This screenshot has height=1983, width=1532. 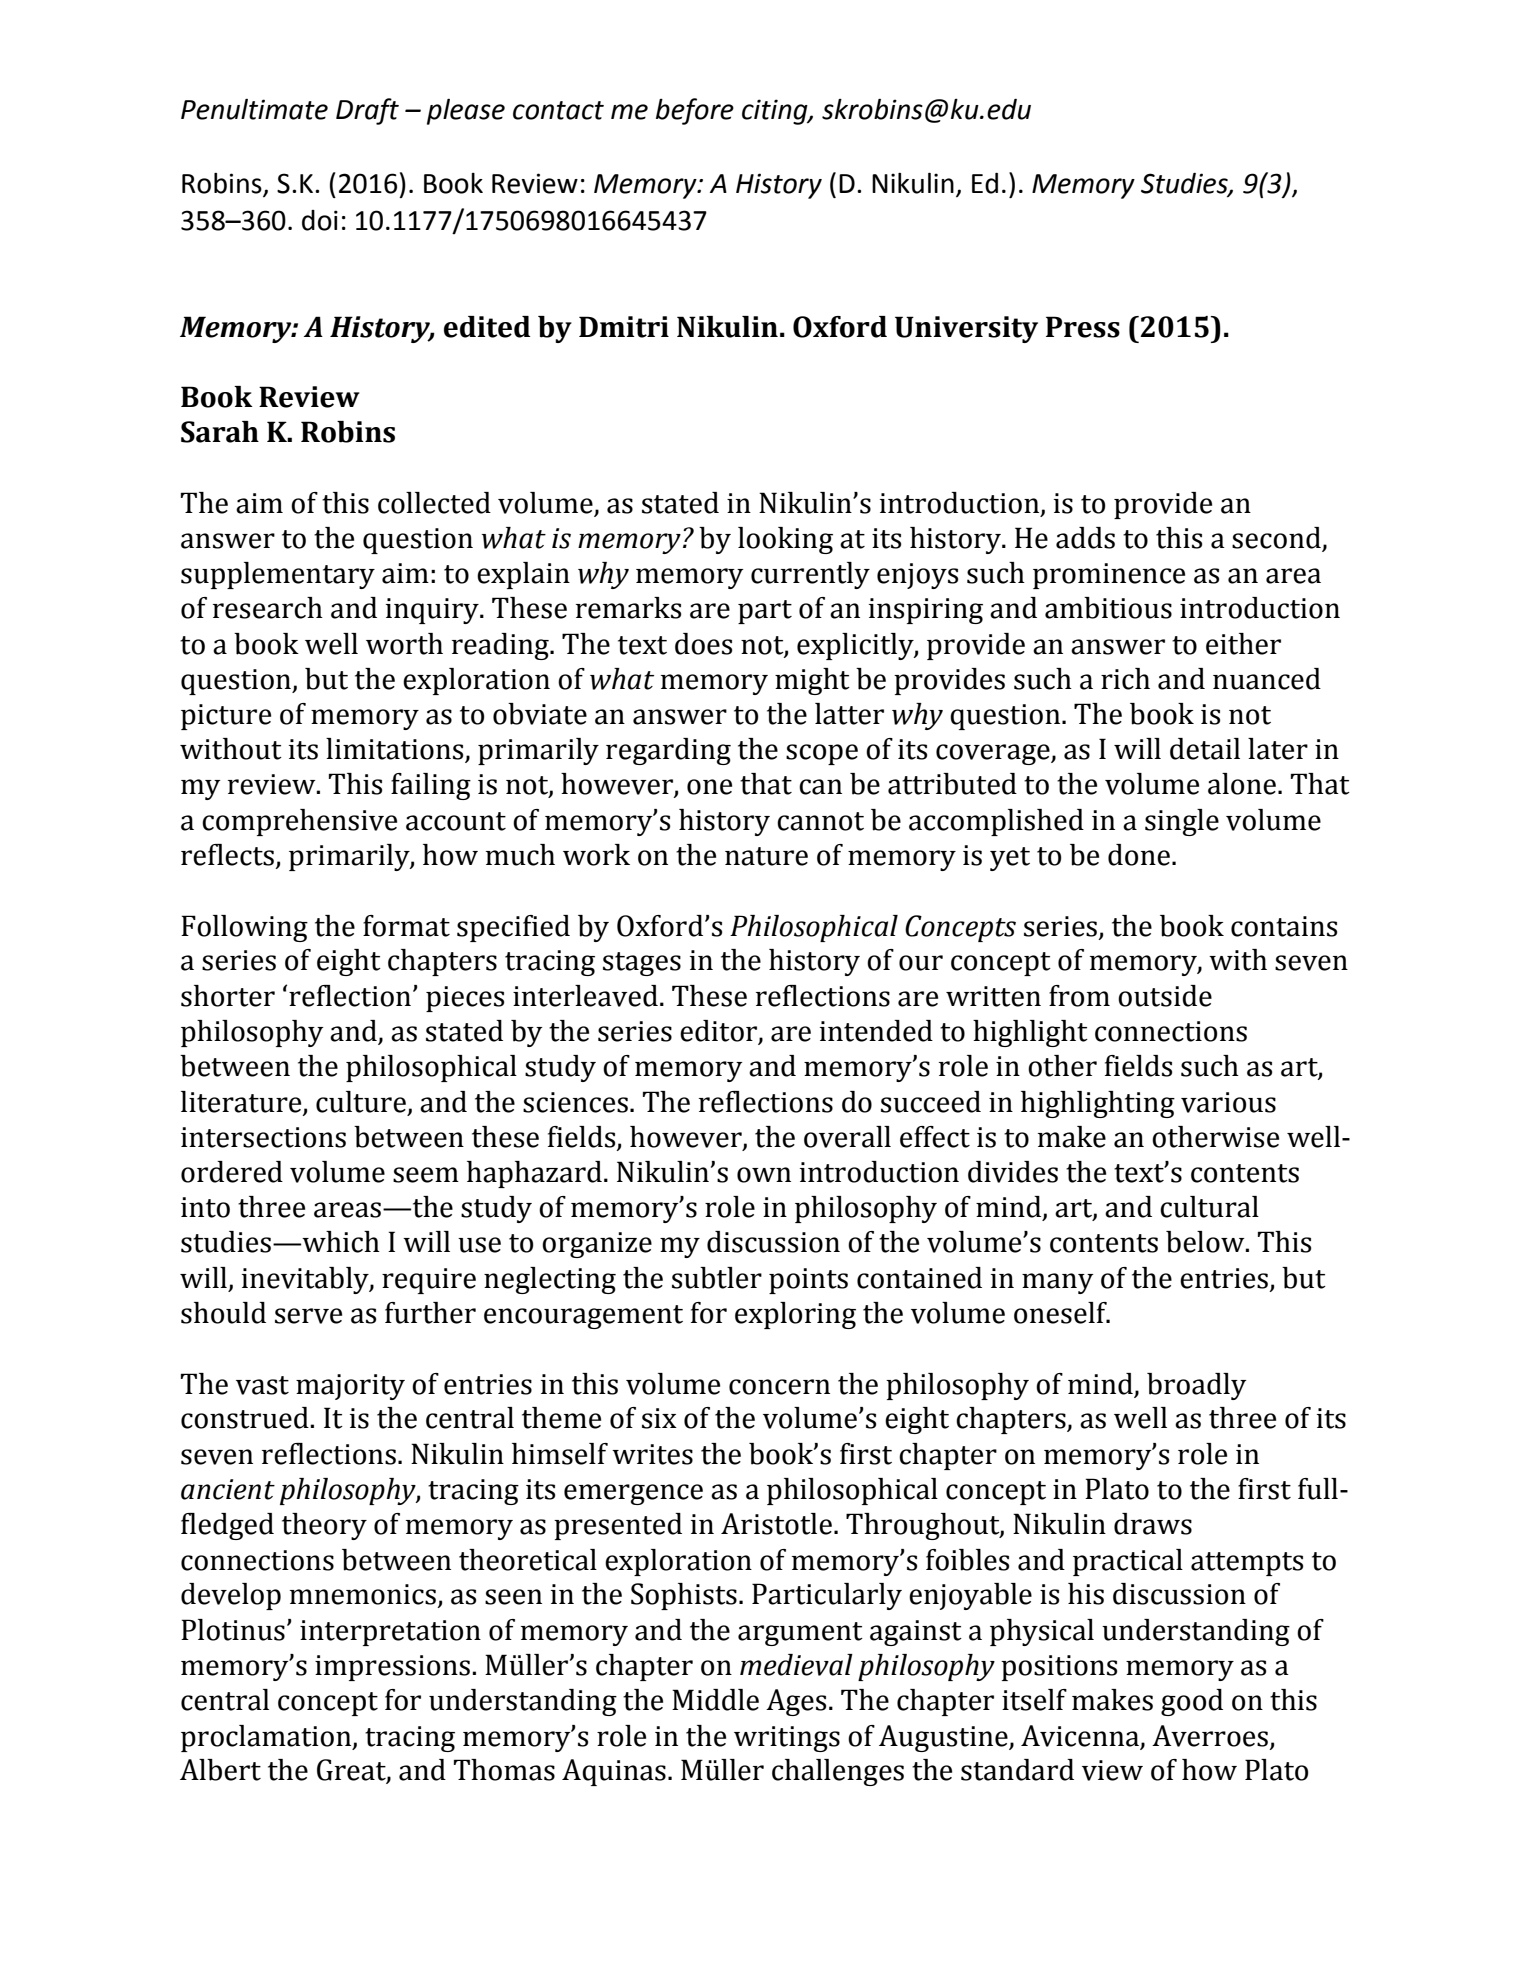 I want to click on single, so click(x=1182, y=822).
